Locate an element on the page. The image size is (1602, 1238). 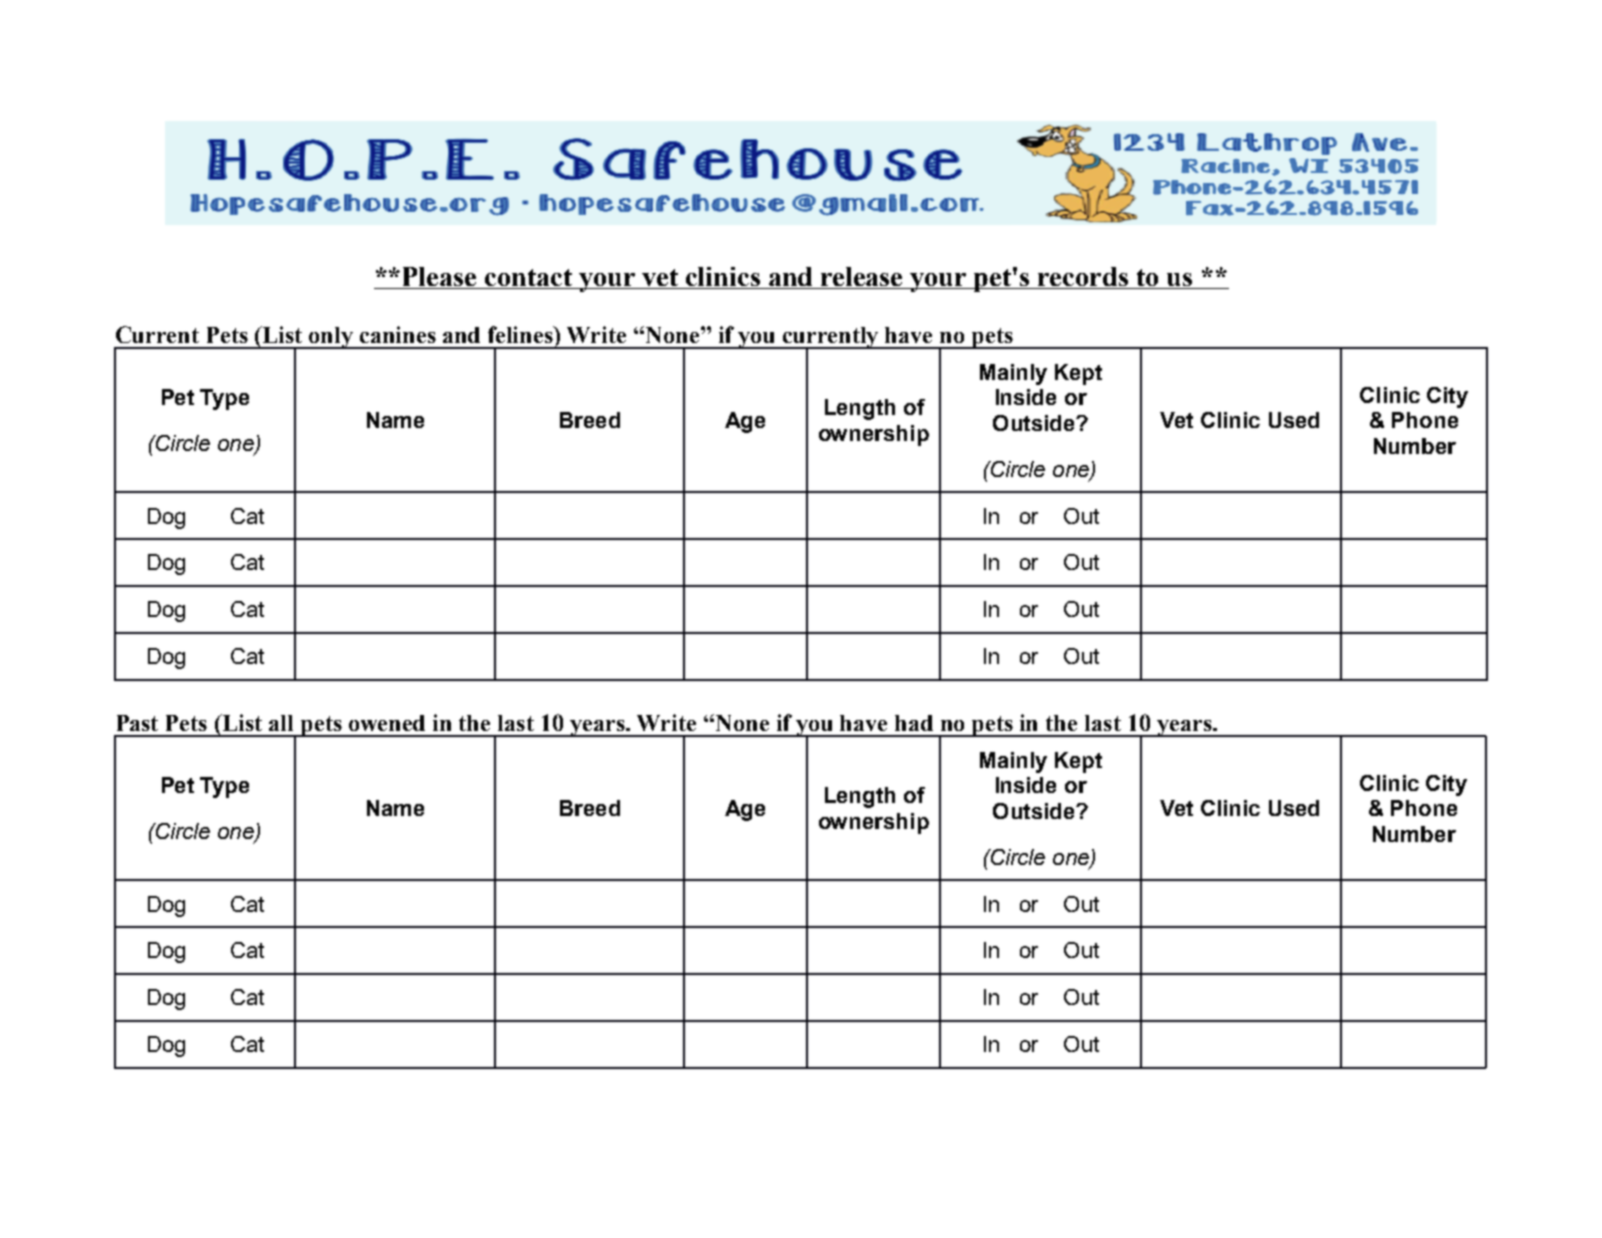
Please is located at coordinates (439, 278).
